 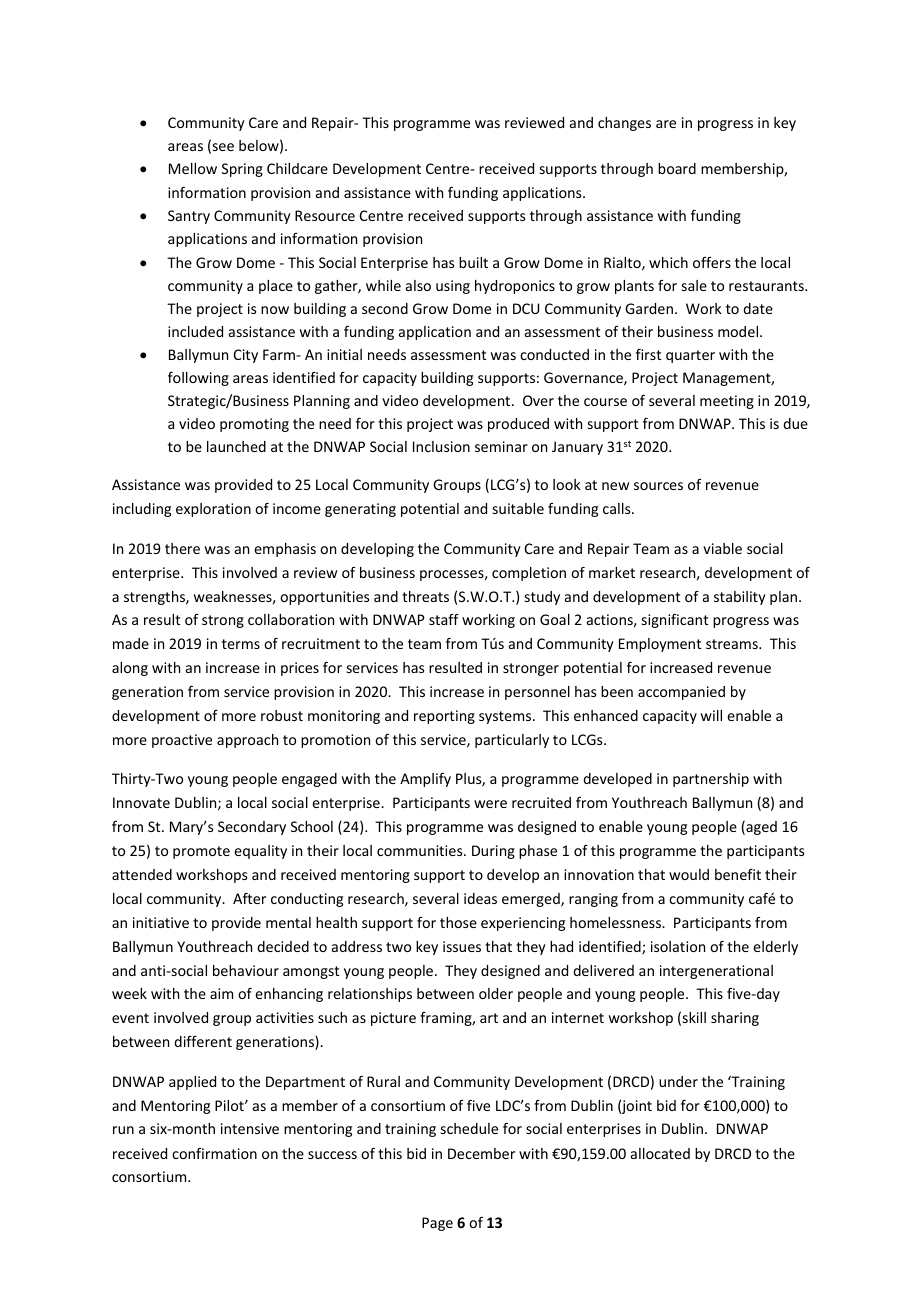 I want to click on allocated, so click(x=660, y=1153).
